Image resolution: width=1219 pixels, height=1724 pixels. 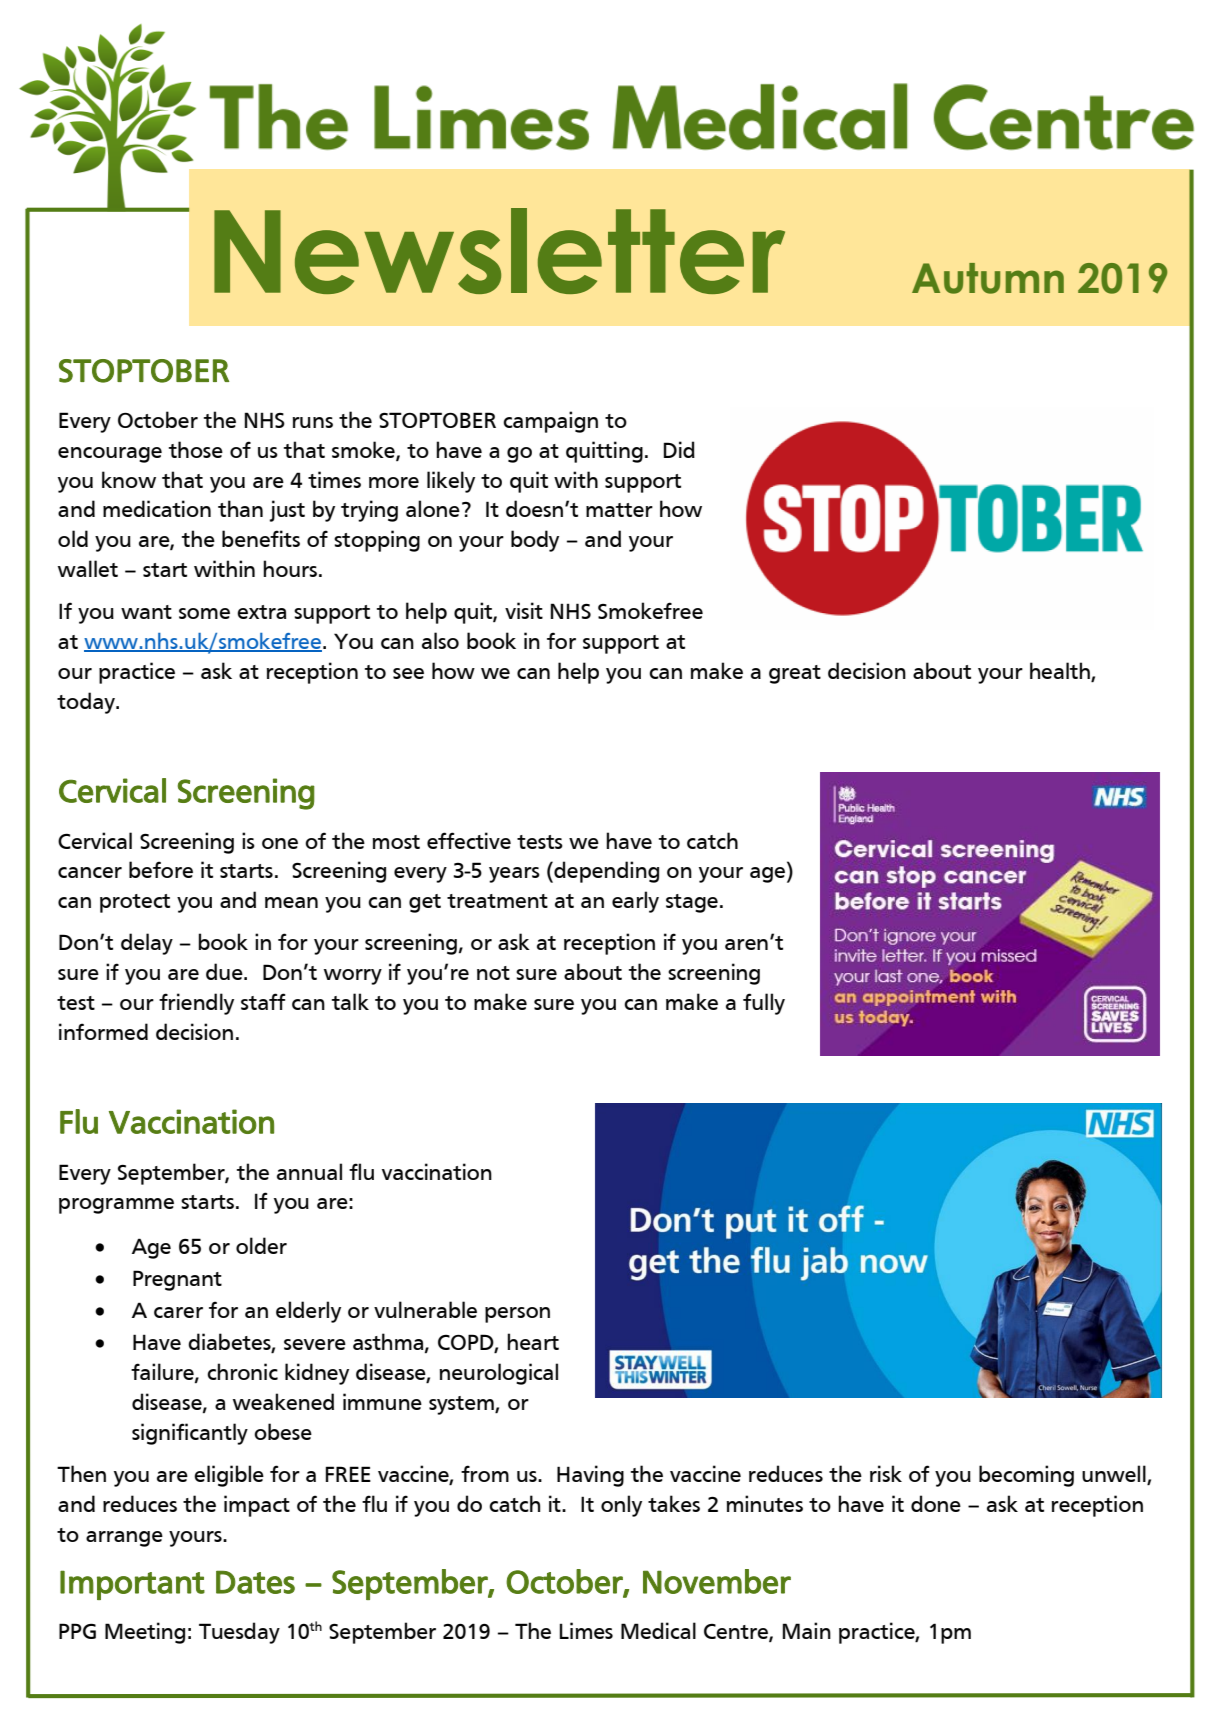 What do you see at coordinates (177, 1280) in the screenshot?
I see `Pregnant` at bounding box center [177, 1280].
